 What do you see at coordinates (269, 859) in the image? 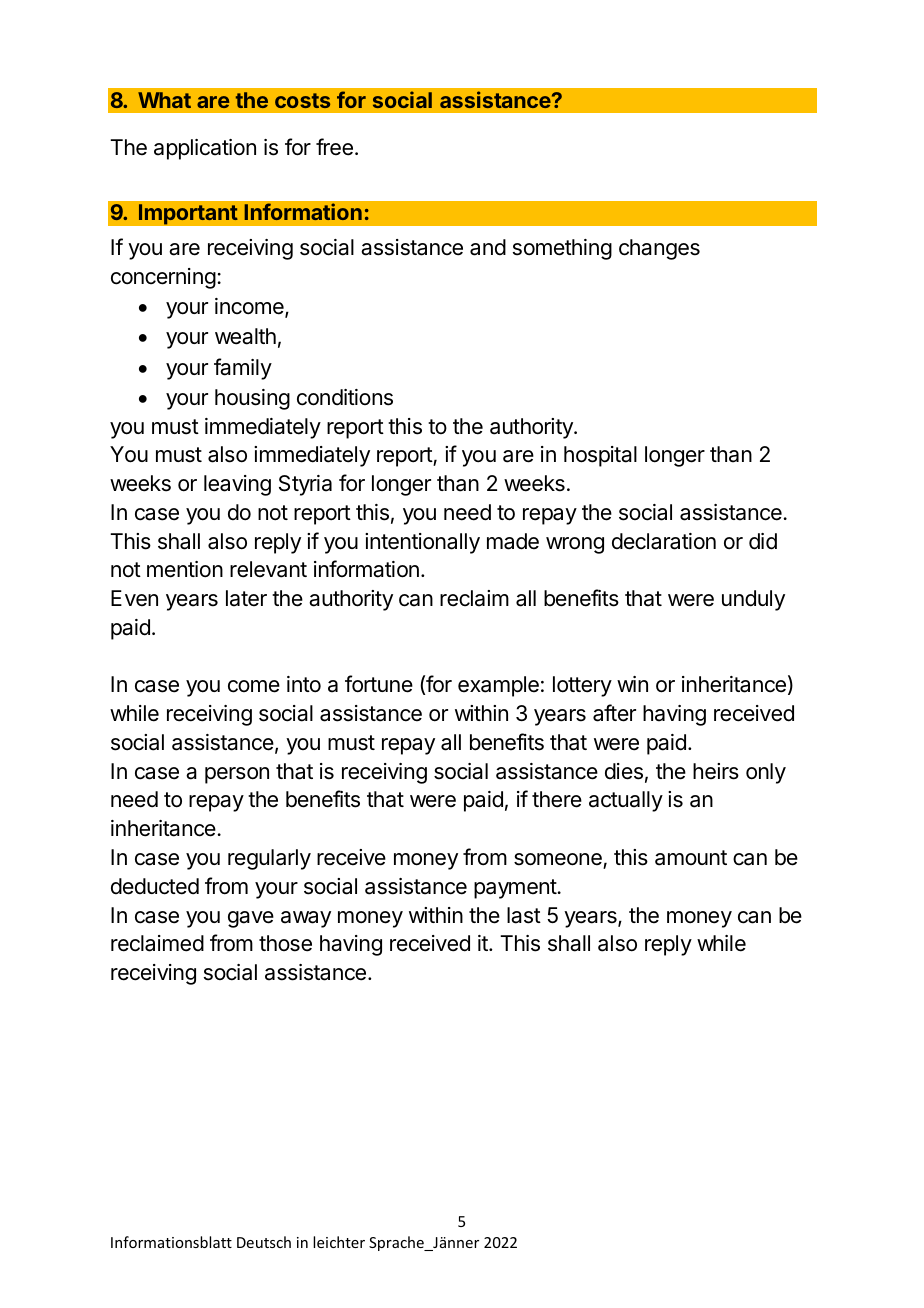
I see `regularly` at bounding box center [269, 859].
